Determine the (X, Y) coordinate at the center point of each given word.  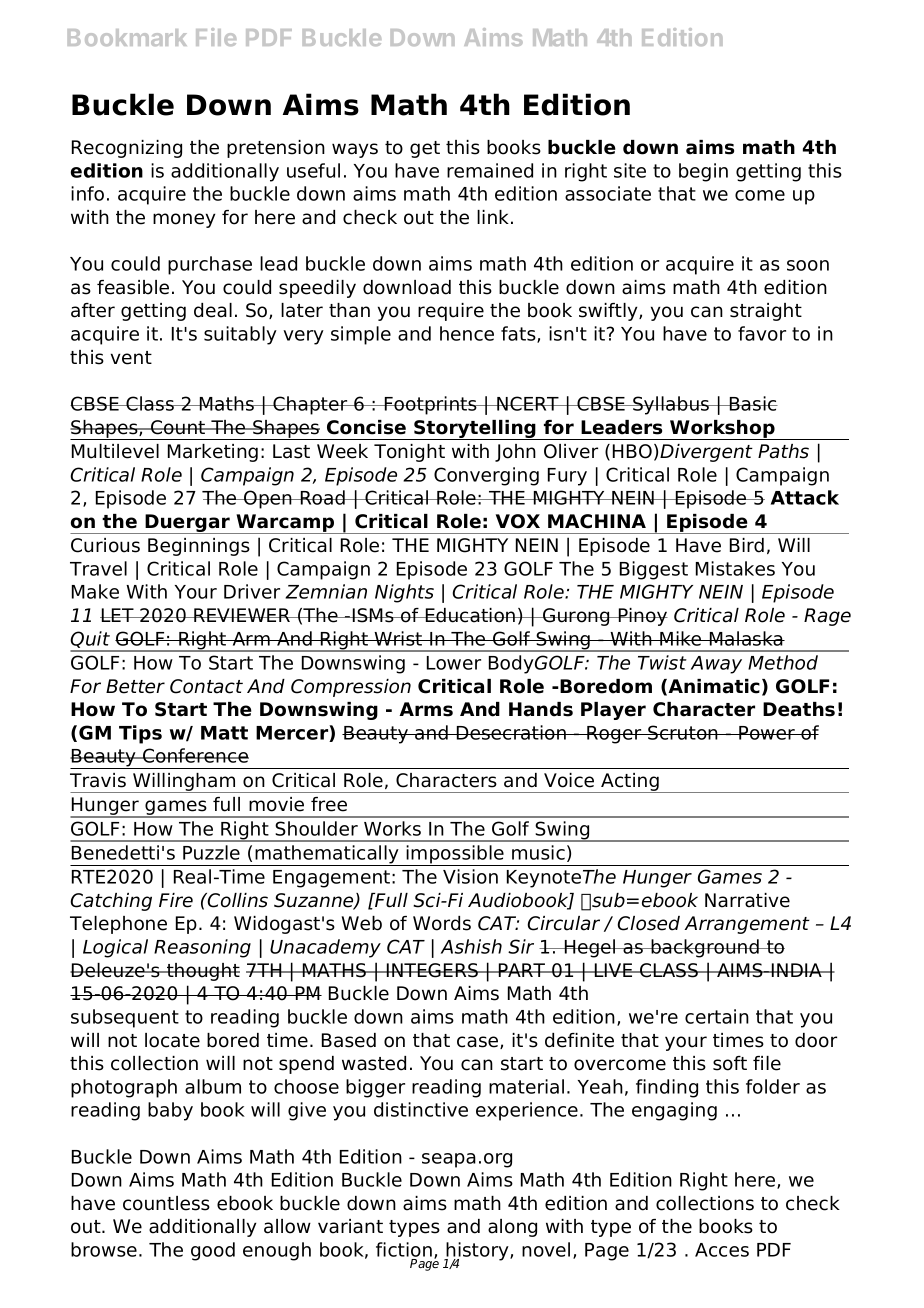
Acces (722, 1250)
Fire (176, 900)
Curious (105, 545)
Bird (747, 545)
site (630, 170)
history (478, 1252)
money (184, 220)
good (213, 1251)
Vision (470, 876)
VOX (518, 521)
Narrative (747, 900)
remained (490, 170)
